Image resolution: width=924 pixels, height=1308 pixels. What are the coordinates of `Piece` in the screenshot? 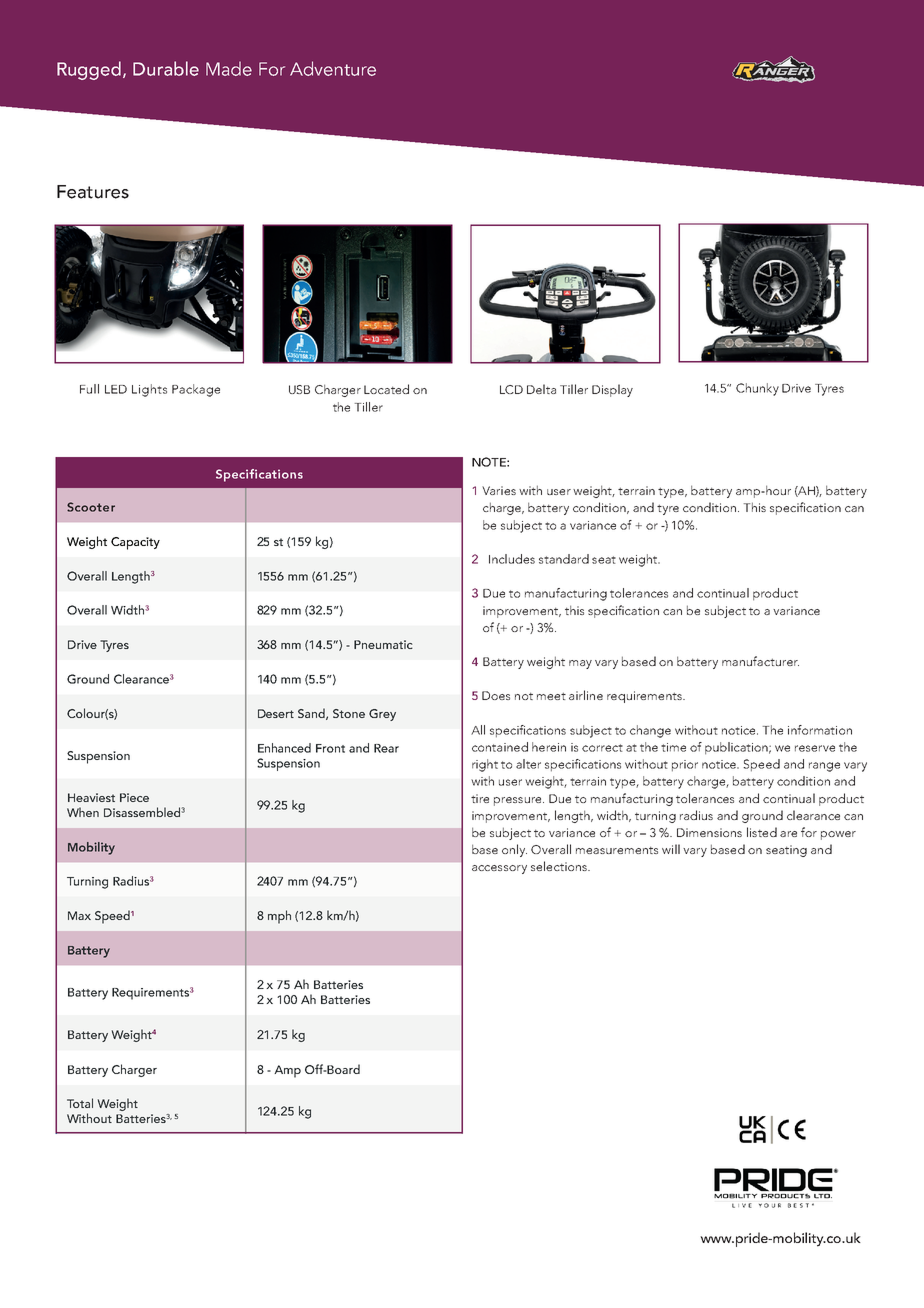 It's located at (134, 797).
